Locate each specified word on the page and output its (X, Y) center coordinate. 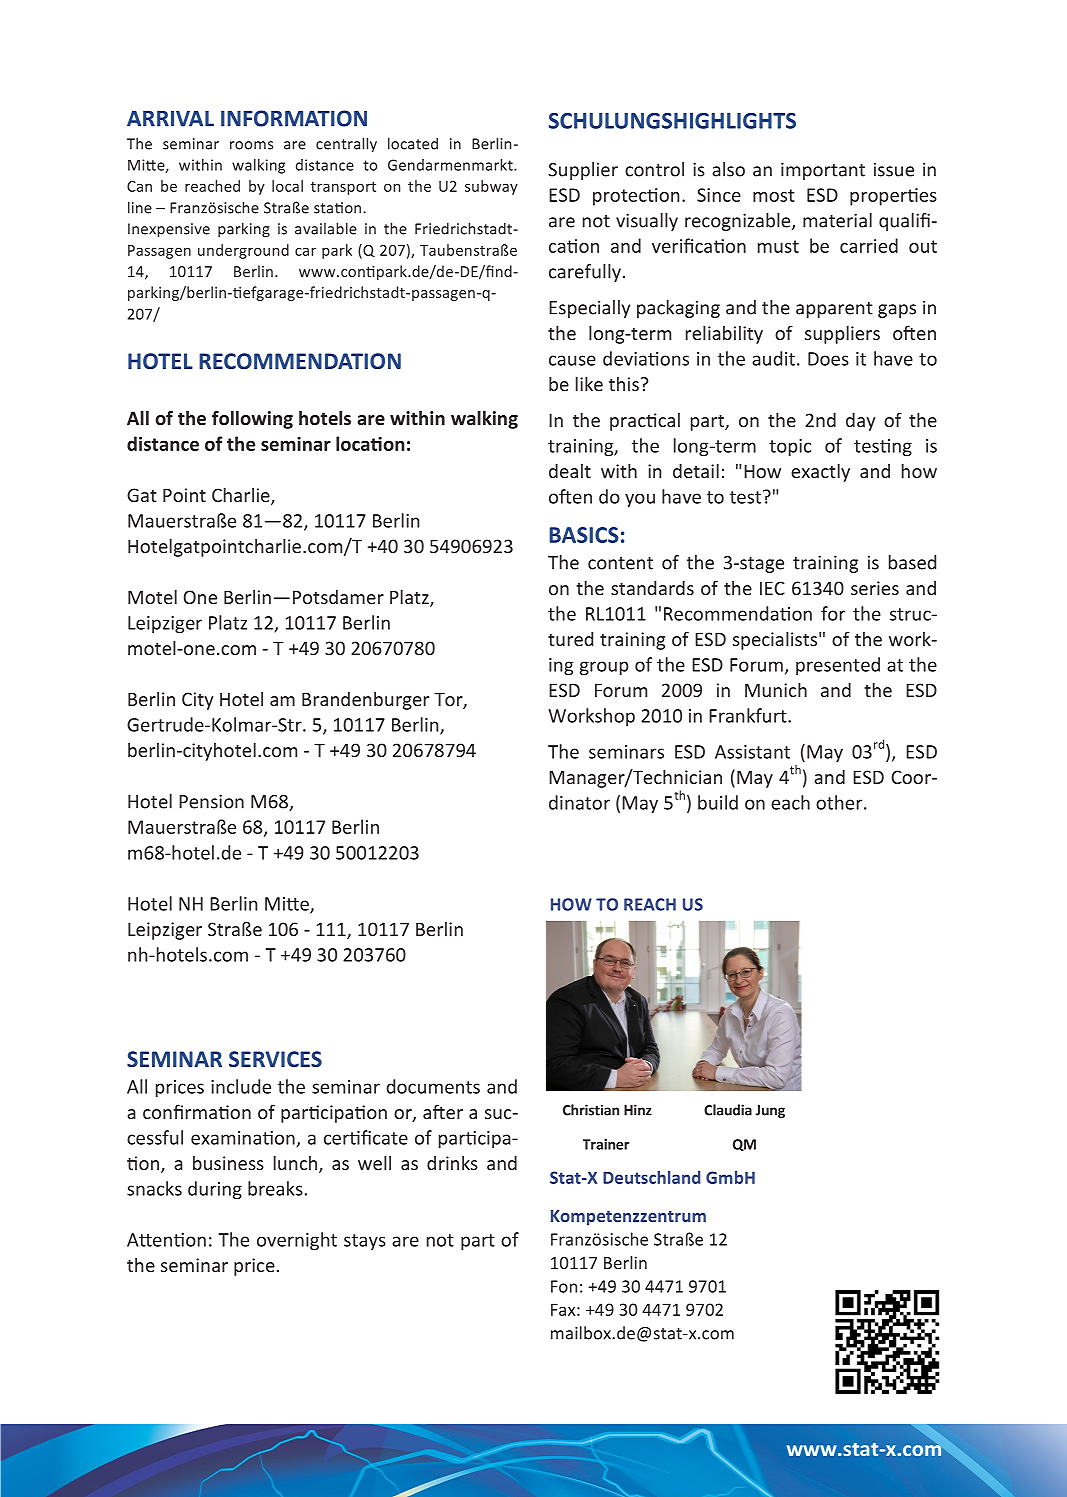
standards (652, 588)
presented (838, 666)
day (860, 422)
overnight (297, 1241)
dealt (570, 471)
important (823, 171)
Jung (770, 1111)
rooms (251, 145)
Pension (211, 801)
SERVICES (275, 1059)
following (252, 419)
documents (433, 1086)
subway (491, 187)
